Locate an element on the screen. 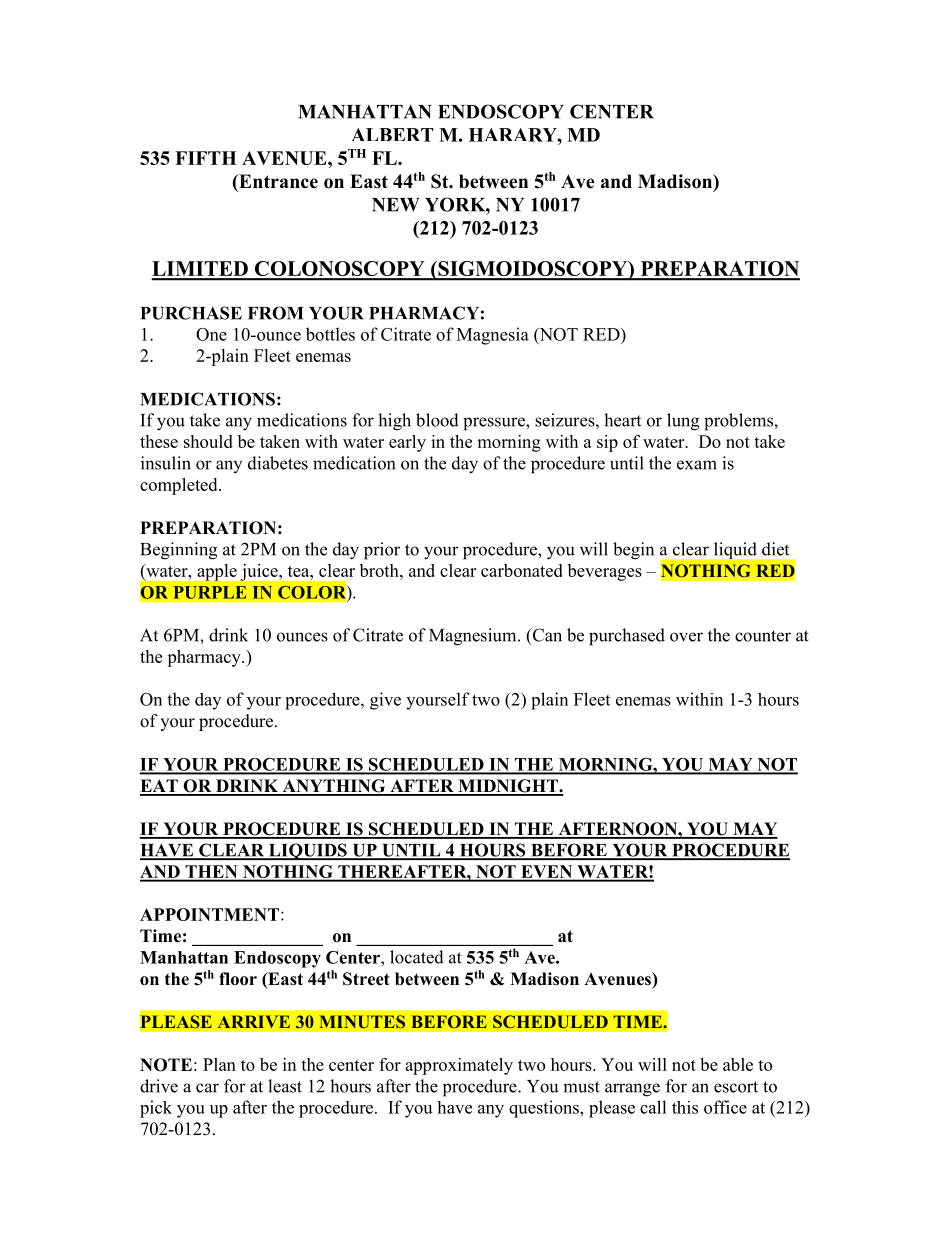 Image resolution: width=952 pixels, height=1233 pixels. MIDNIGHT is located at coordinates (508, 787).
